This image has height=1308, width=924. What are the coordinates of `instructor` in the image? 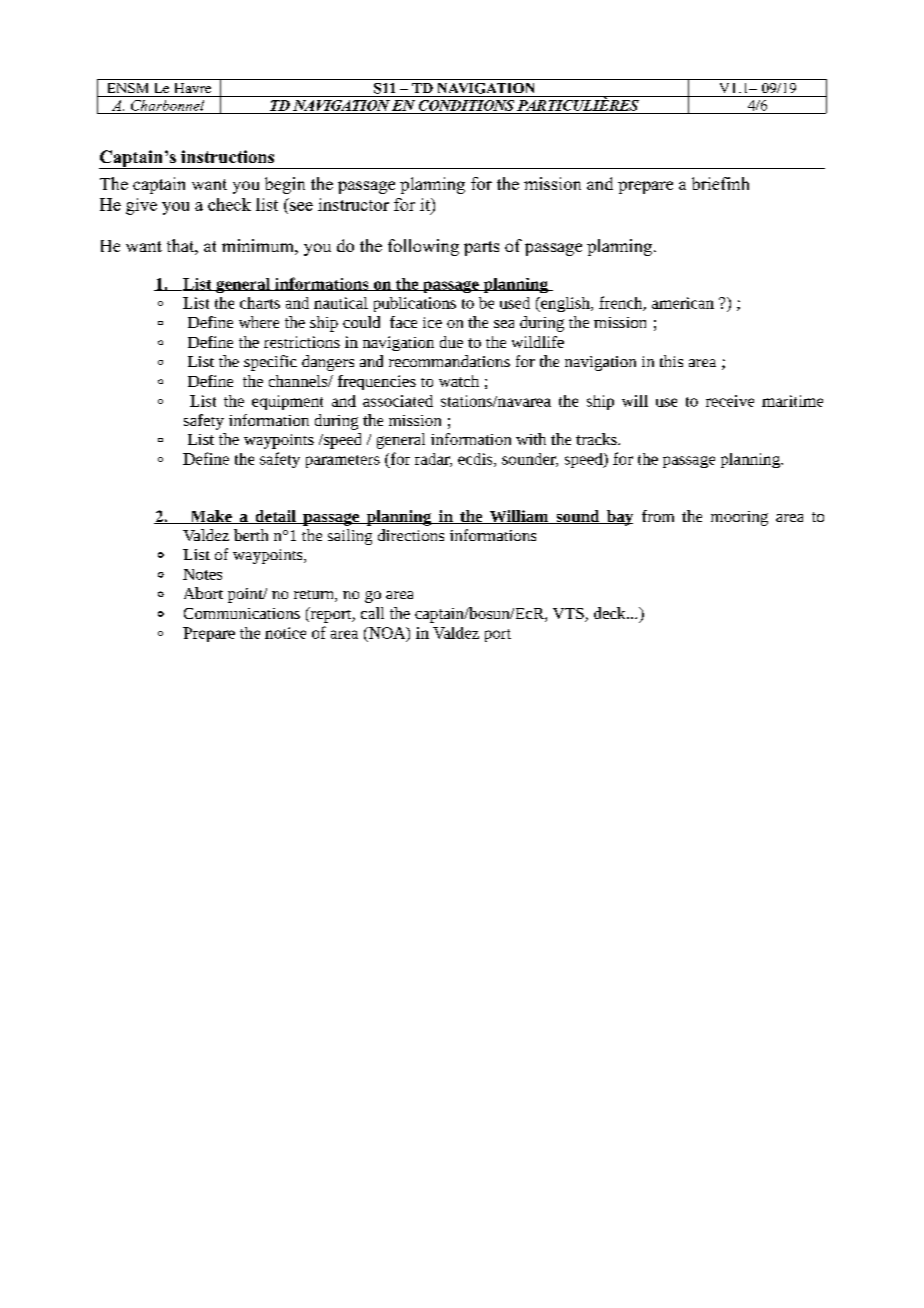 It's located at (353, 204).
